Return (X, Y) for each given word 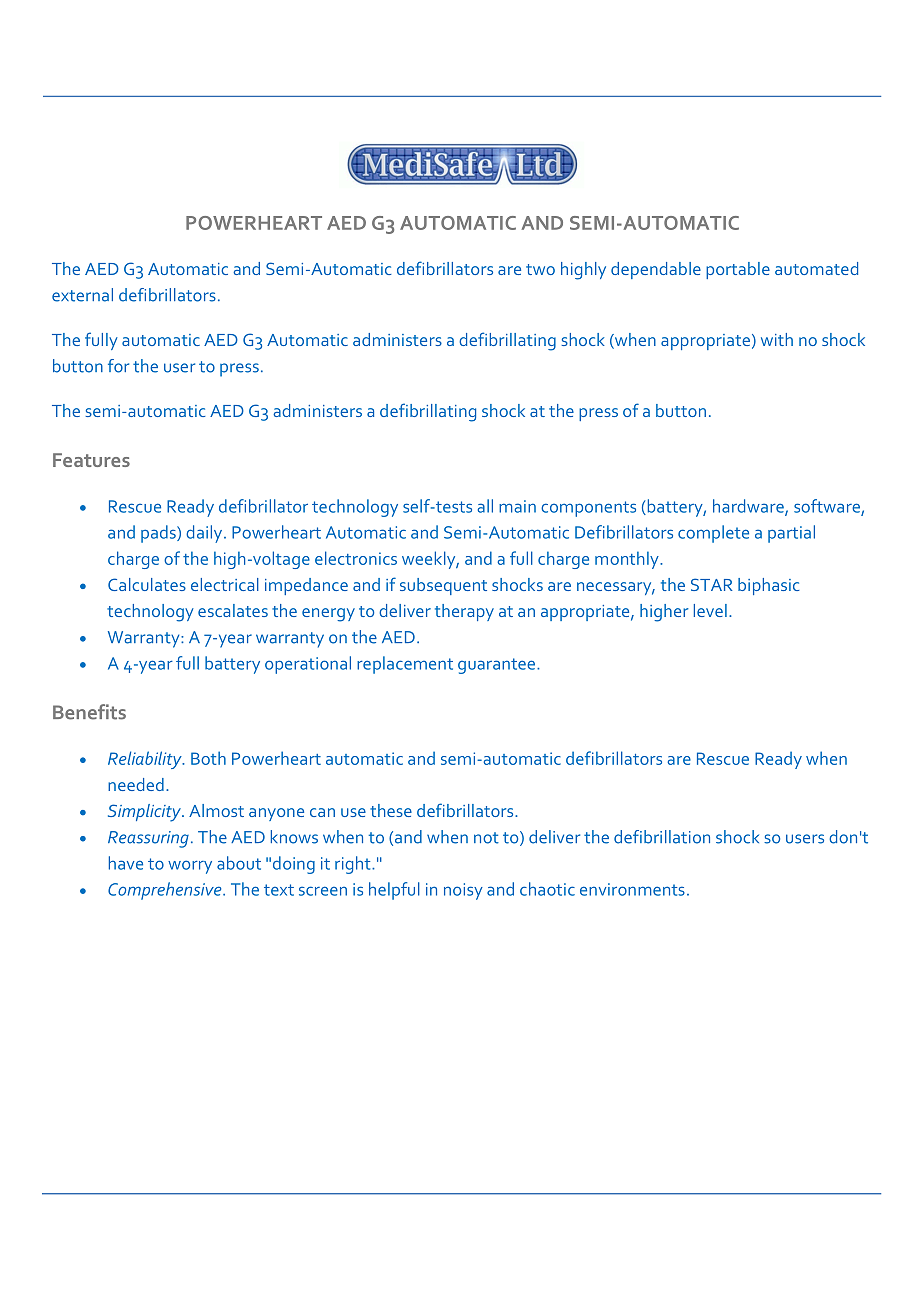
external (82, 295)
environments (632, 889)
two (540, 269)
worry (190, 867)
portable (738, 270)
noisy (463, 891)
